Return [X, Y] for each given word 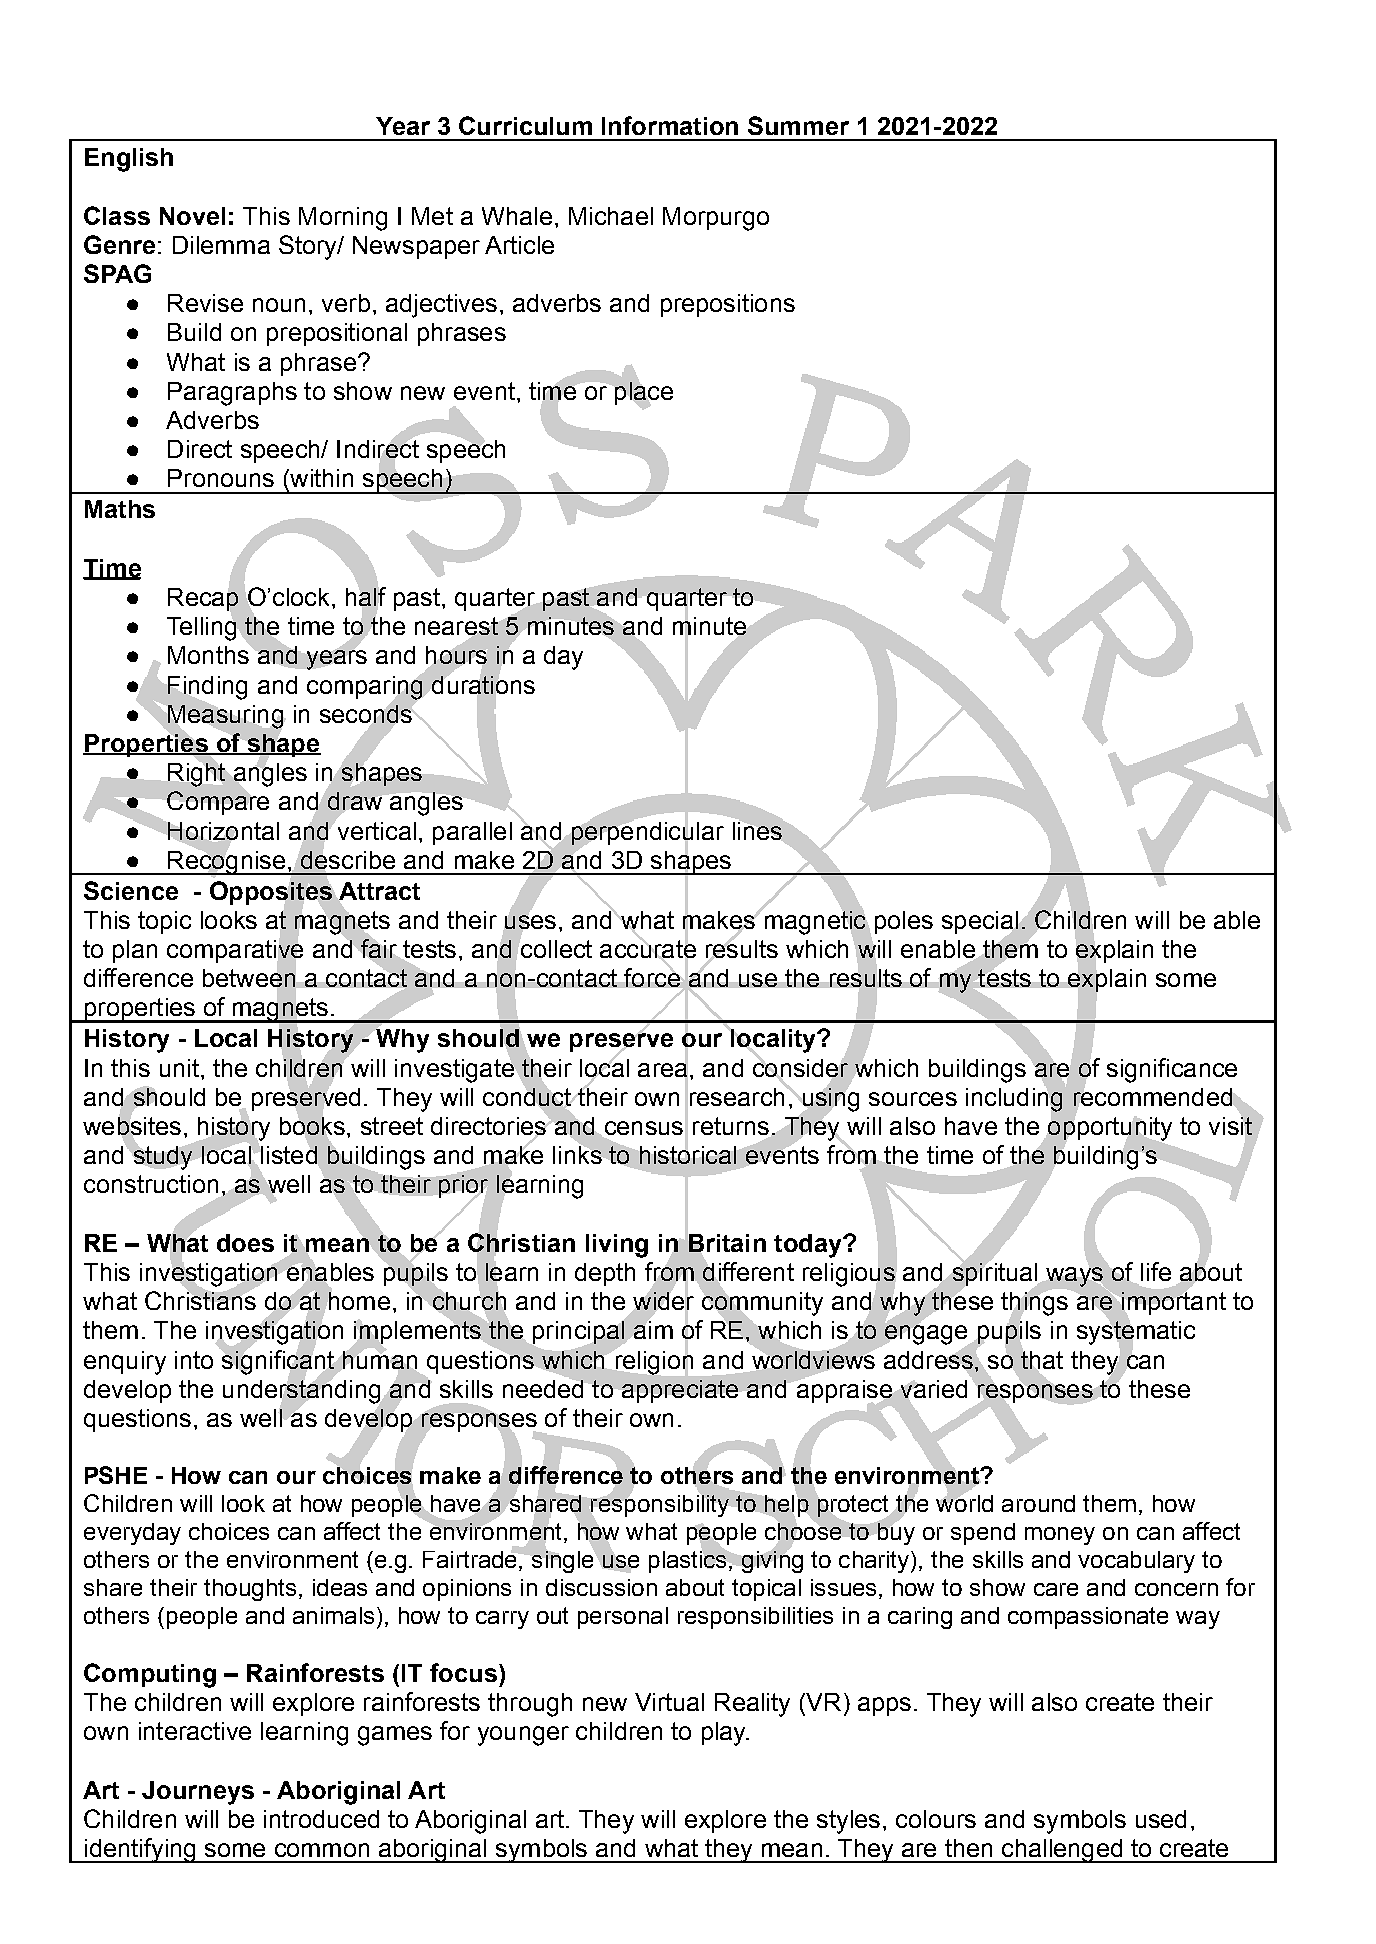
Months [209, 653]
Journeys [198, 1793]
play [725, 1734]
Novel [192, 216]
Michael [611, 216]
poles [904, 922]
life [1156, 1271]
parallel [472, 833]
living [617, 1246]
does [245, 1243]
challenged [1061, 1851]
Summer [798, 125]
